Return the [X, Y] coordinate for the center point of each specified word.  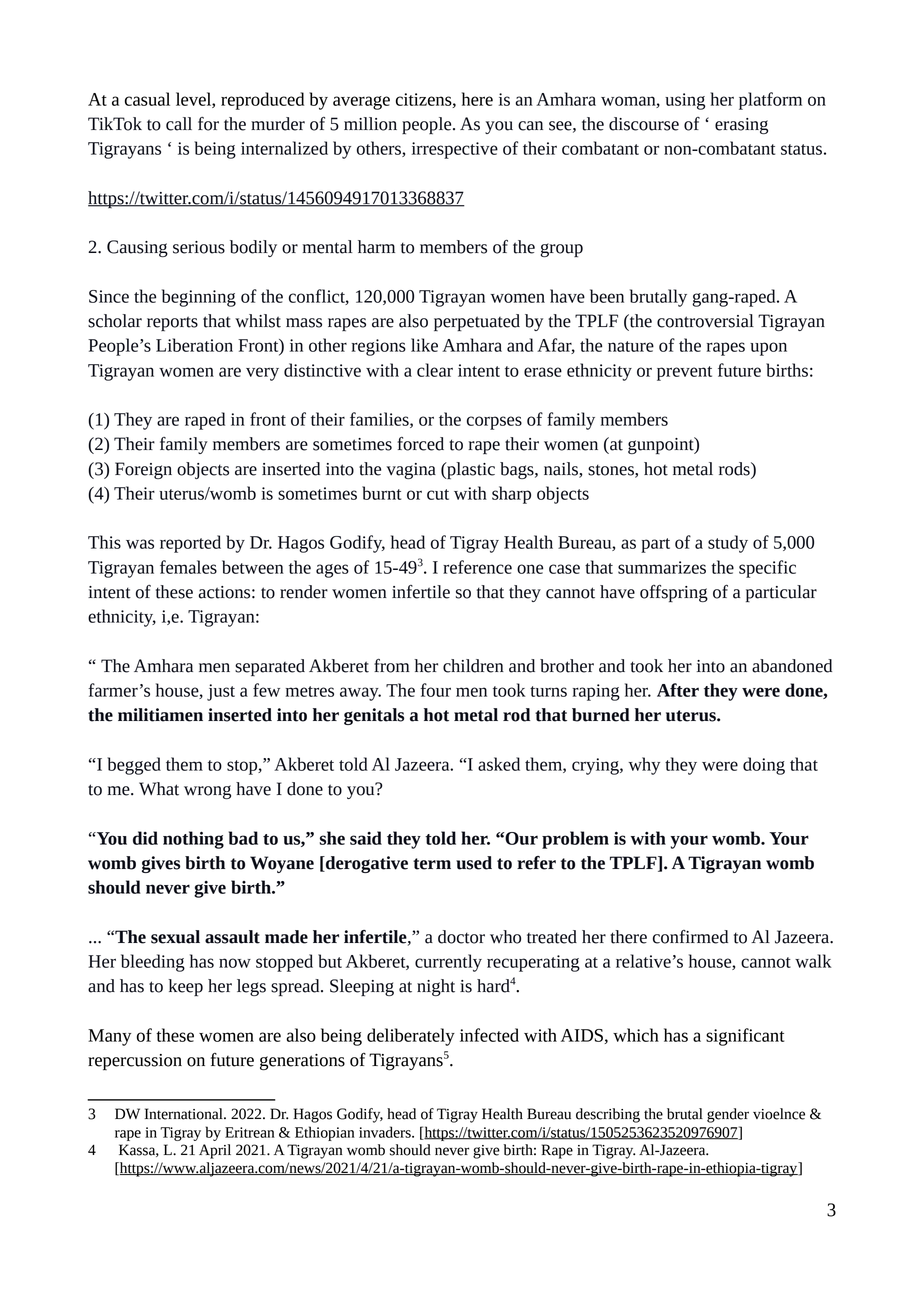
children [473, 666]
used [474, 863]
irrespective [455, 150]
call [179, 124]
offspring [674, 593]
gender [728, 1115]
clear [435, 370]
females [188, 567]
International [185, 1114]
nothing [193, 840]
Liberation [194, 345]
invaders [386, 1132]
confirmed [690, 937]
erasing [741, 126]
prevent [684, 373]
